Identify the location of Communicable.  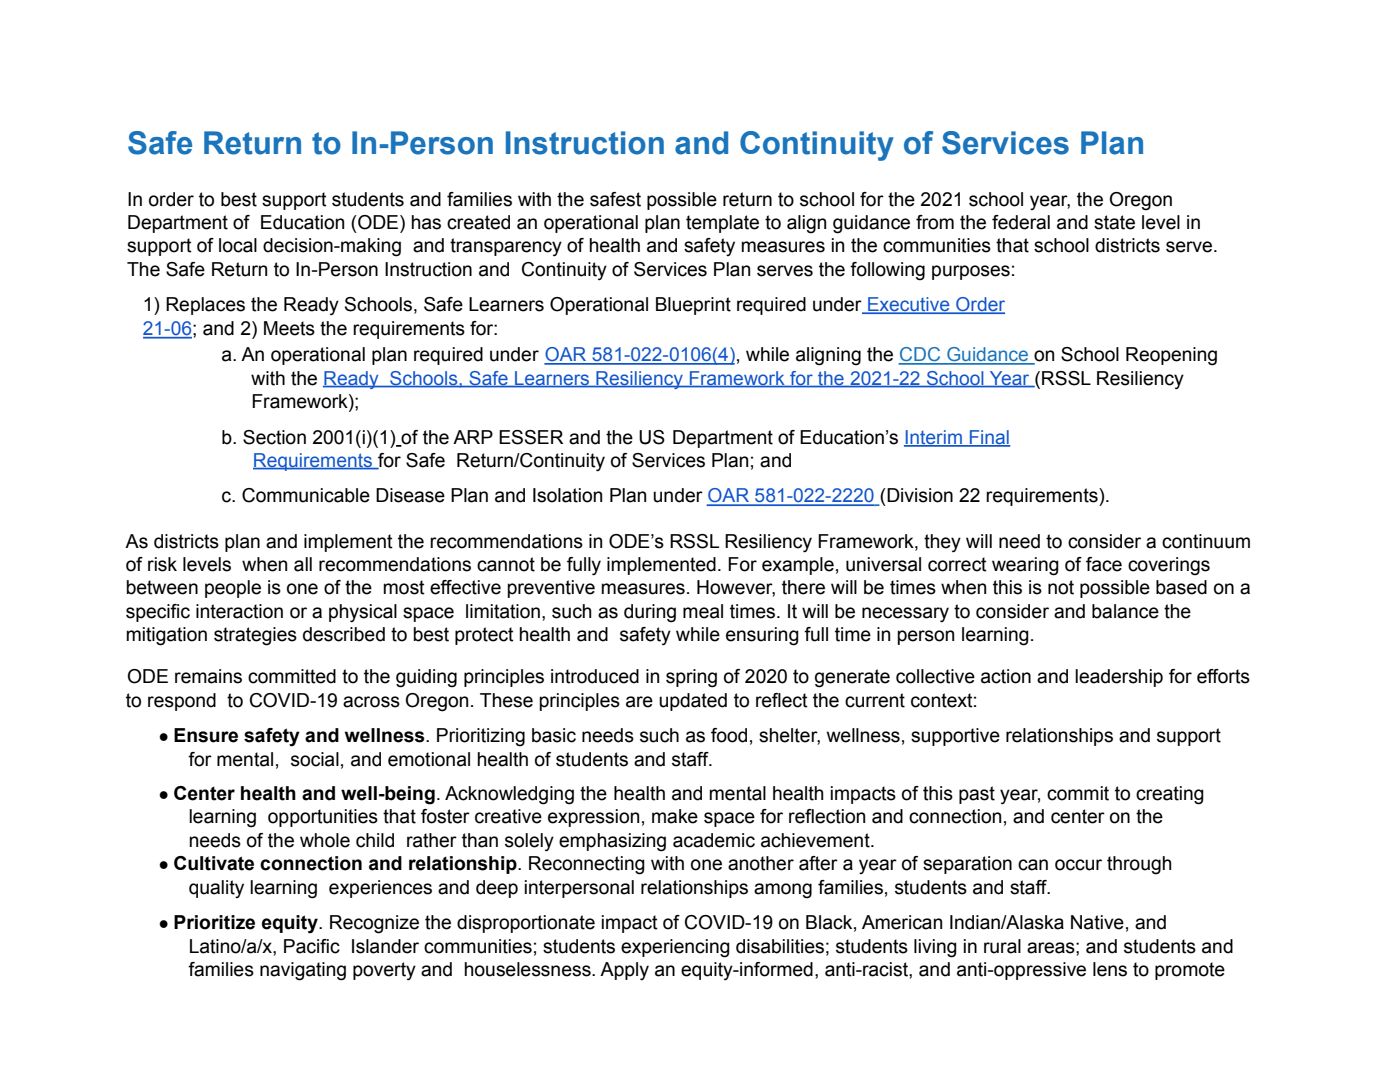
(306, 495).
